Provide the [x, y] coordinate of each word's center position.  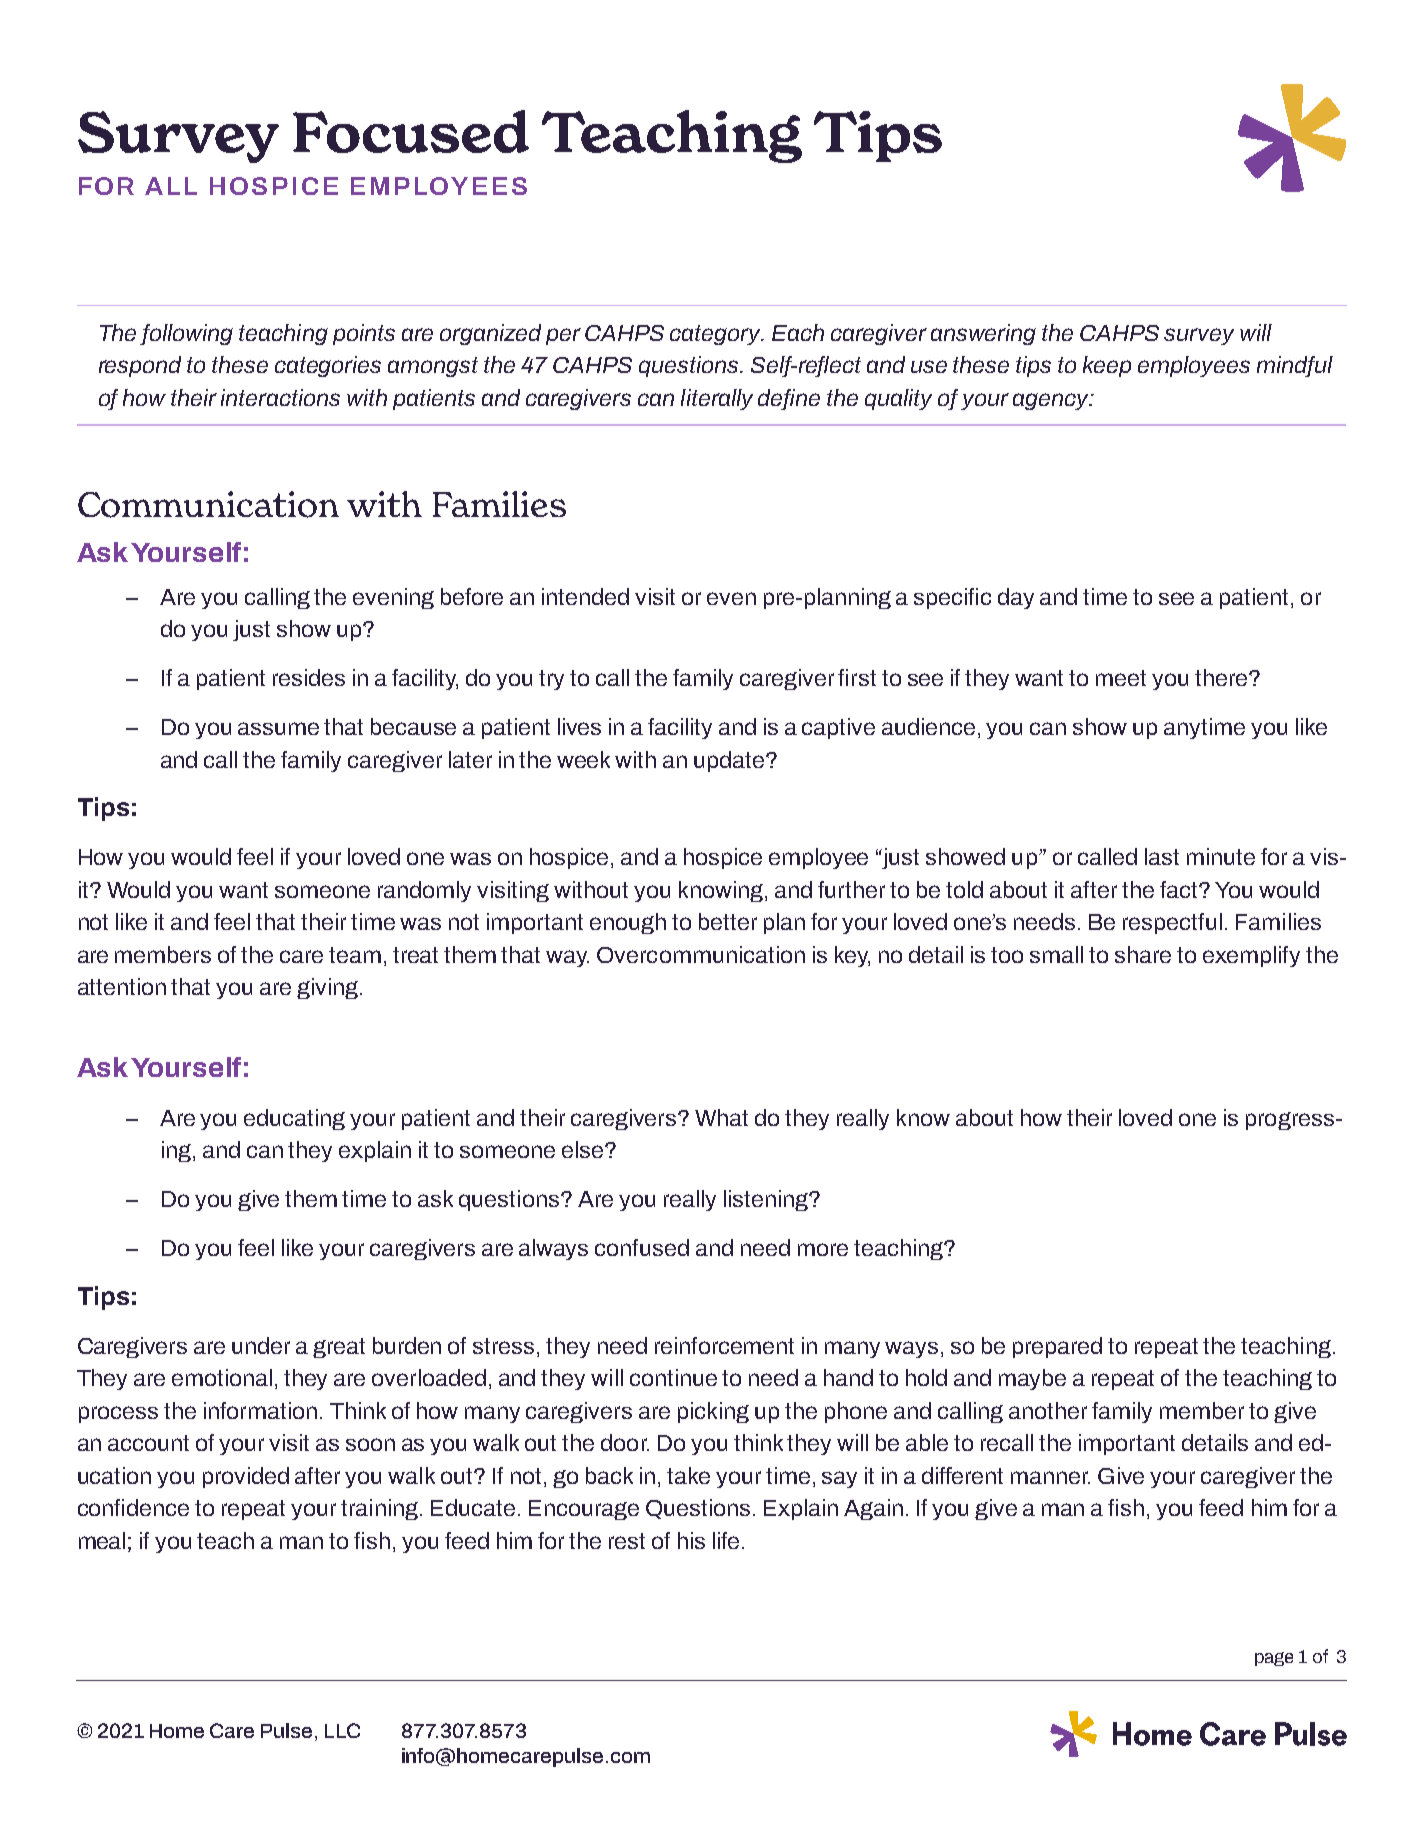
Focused [411, 131]
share [1143, 954]
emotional [222, 1377]
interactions [280, 397]
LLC [342, 1730]
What [721, 1117]
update [730, 761]
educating [294, 1119]
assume [278, 728]
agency [1052, 401]
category [717, 335]
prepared [1057, 1347]
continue [673, 1377]
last [1162, 856]
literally [717, 399]
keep [1107, 366]
